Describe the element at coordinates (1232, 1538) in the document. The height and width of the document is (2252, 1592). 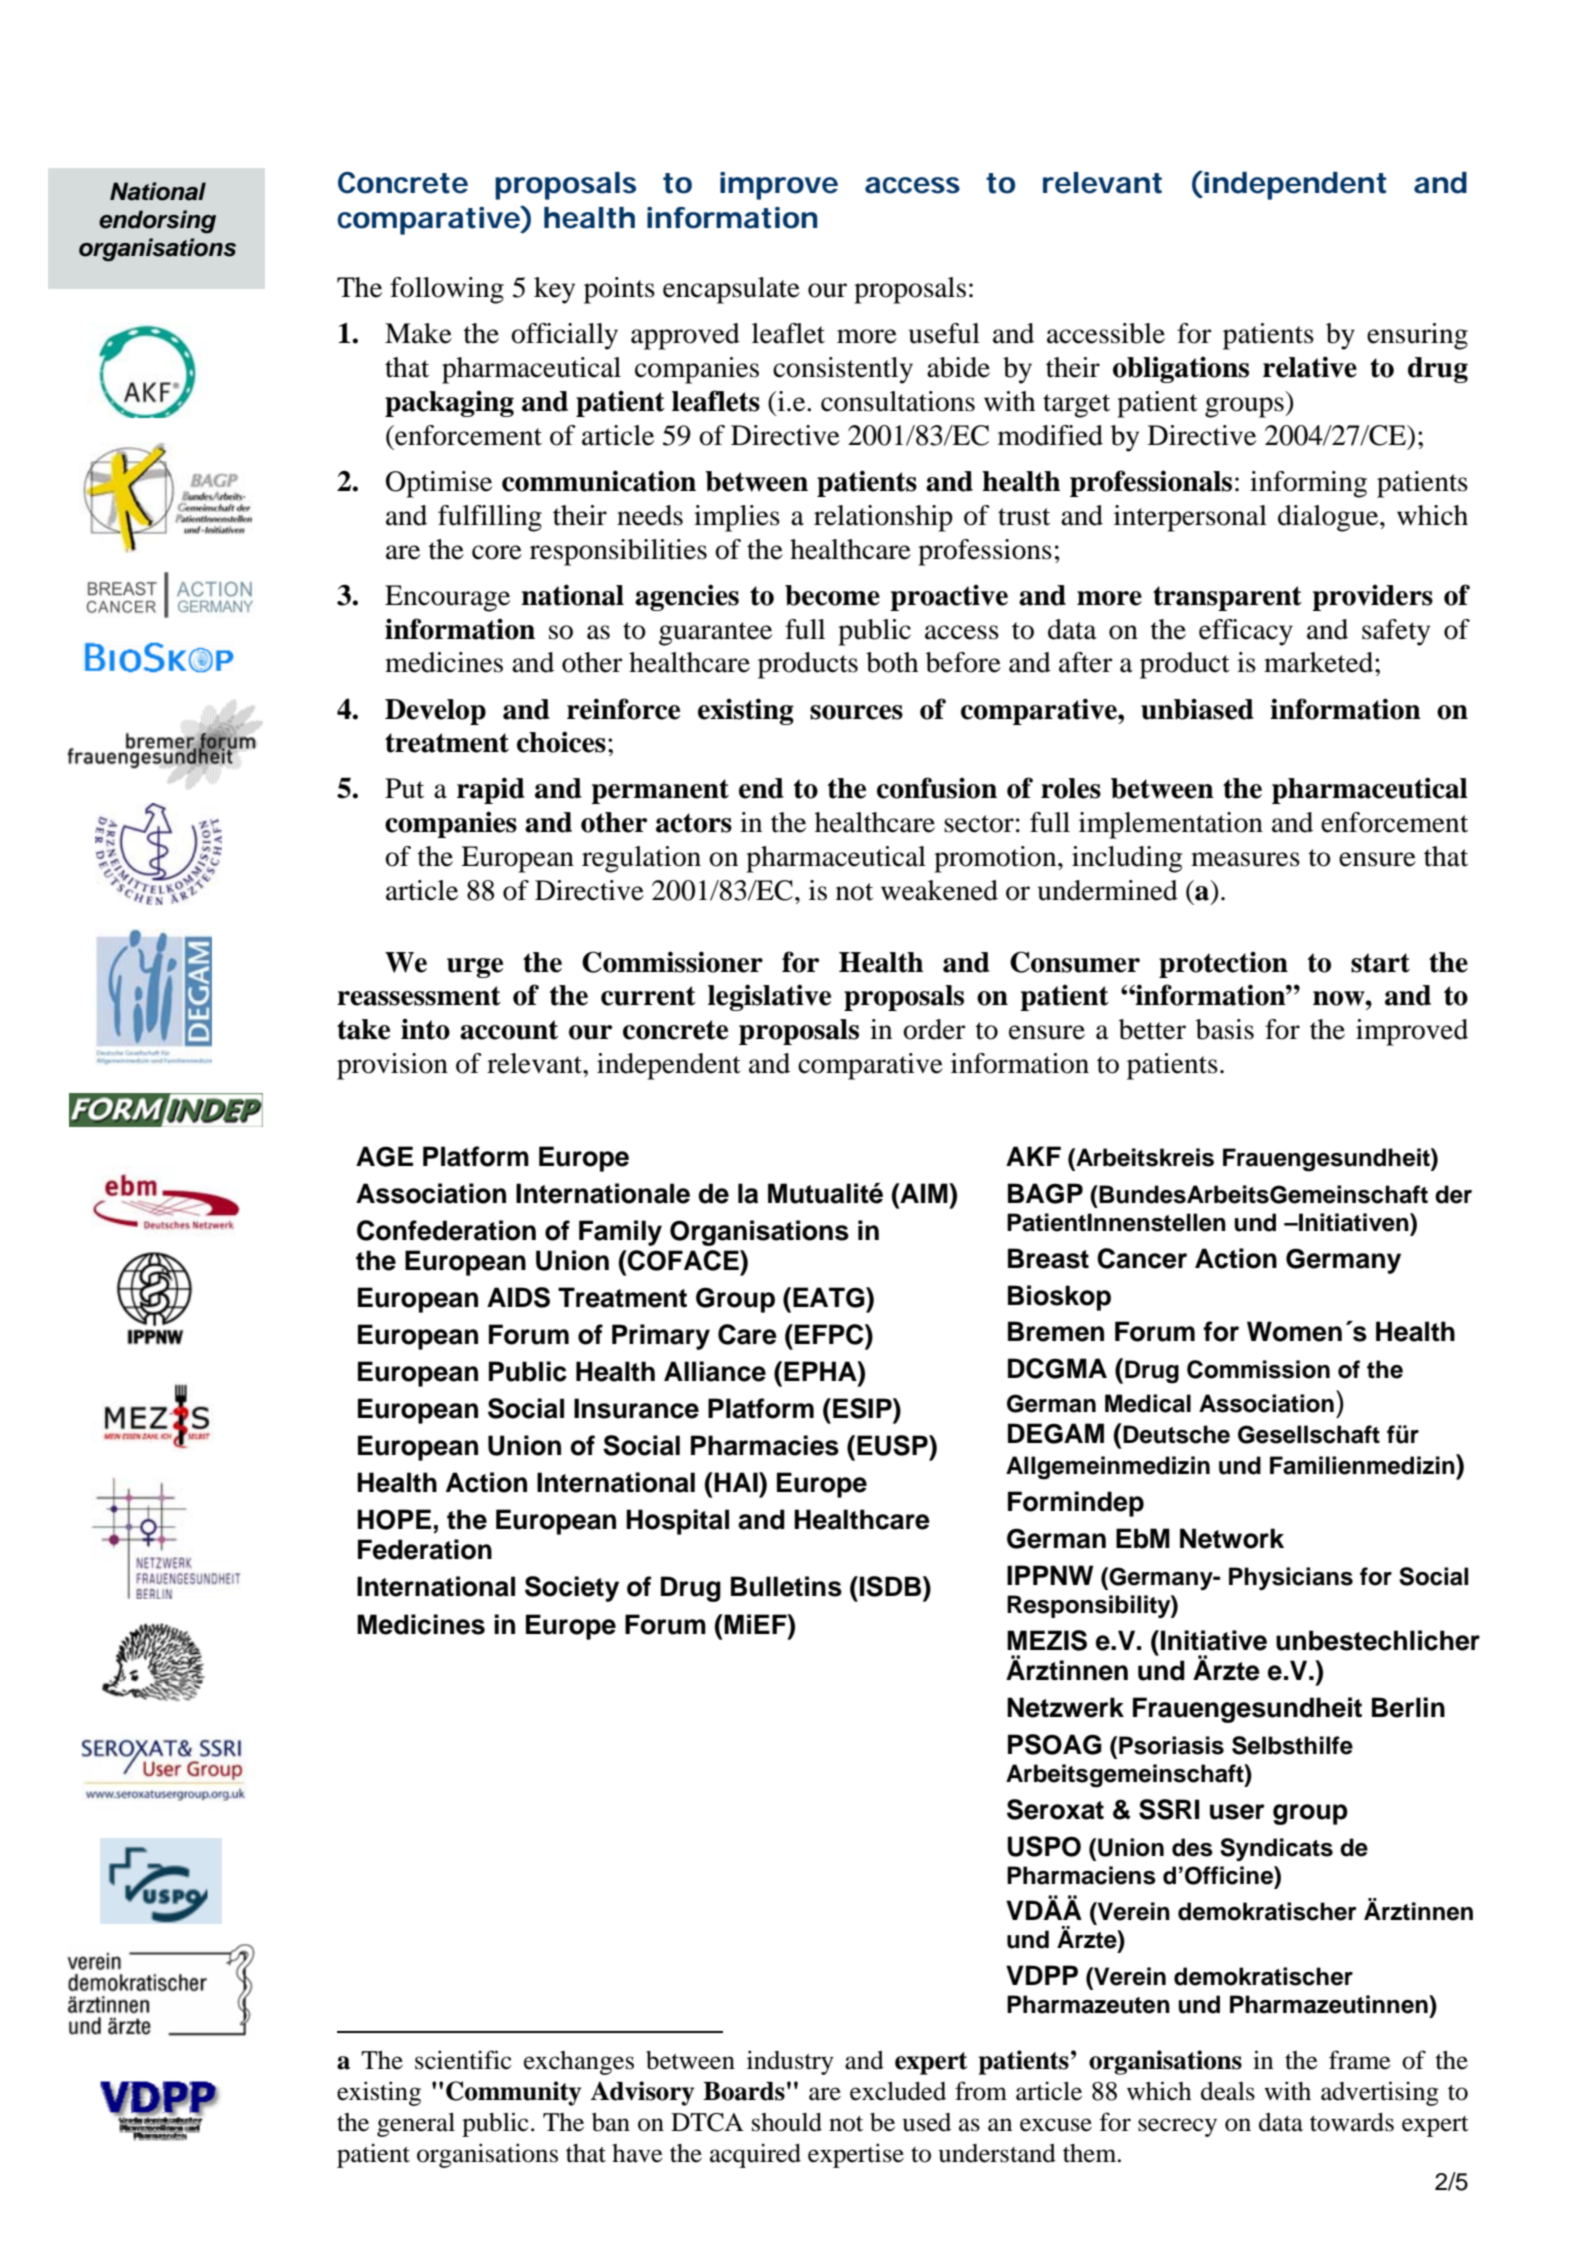
I see `Network` at that location.
